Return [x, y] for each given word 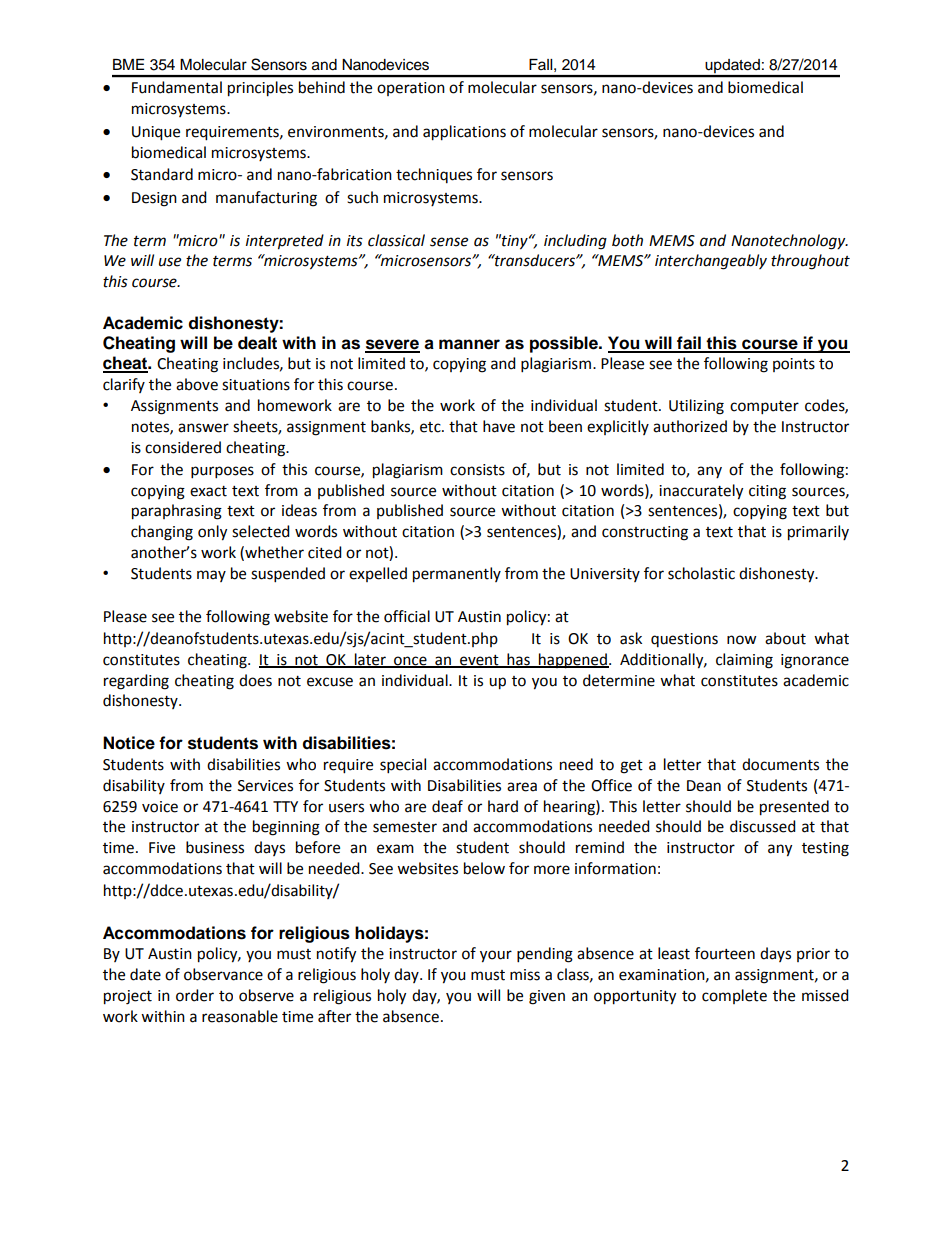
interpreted [285, 242]
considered [183, 447]
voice [160, 807]
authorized [690, 426]
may [211, 576]
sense [449, 242]
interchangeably [711, 262]
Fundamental [177, 87]
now [742, 640]
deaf [447, 806]
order [195, 995]
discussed [763, 826]
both [627, 240]
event [479, 661]
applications [464, 133]
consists [477, 470]
